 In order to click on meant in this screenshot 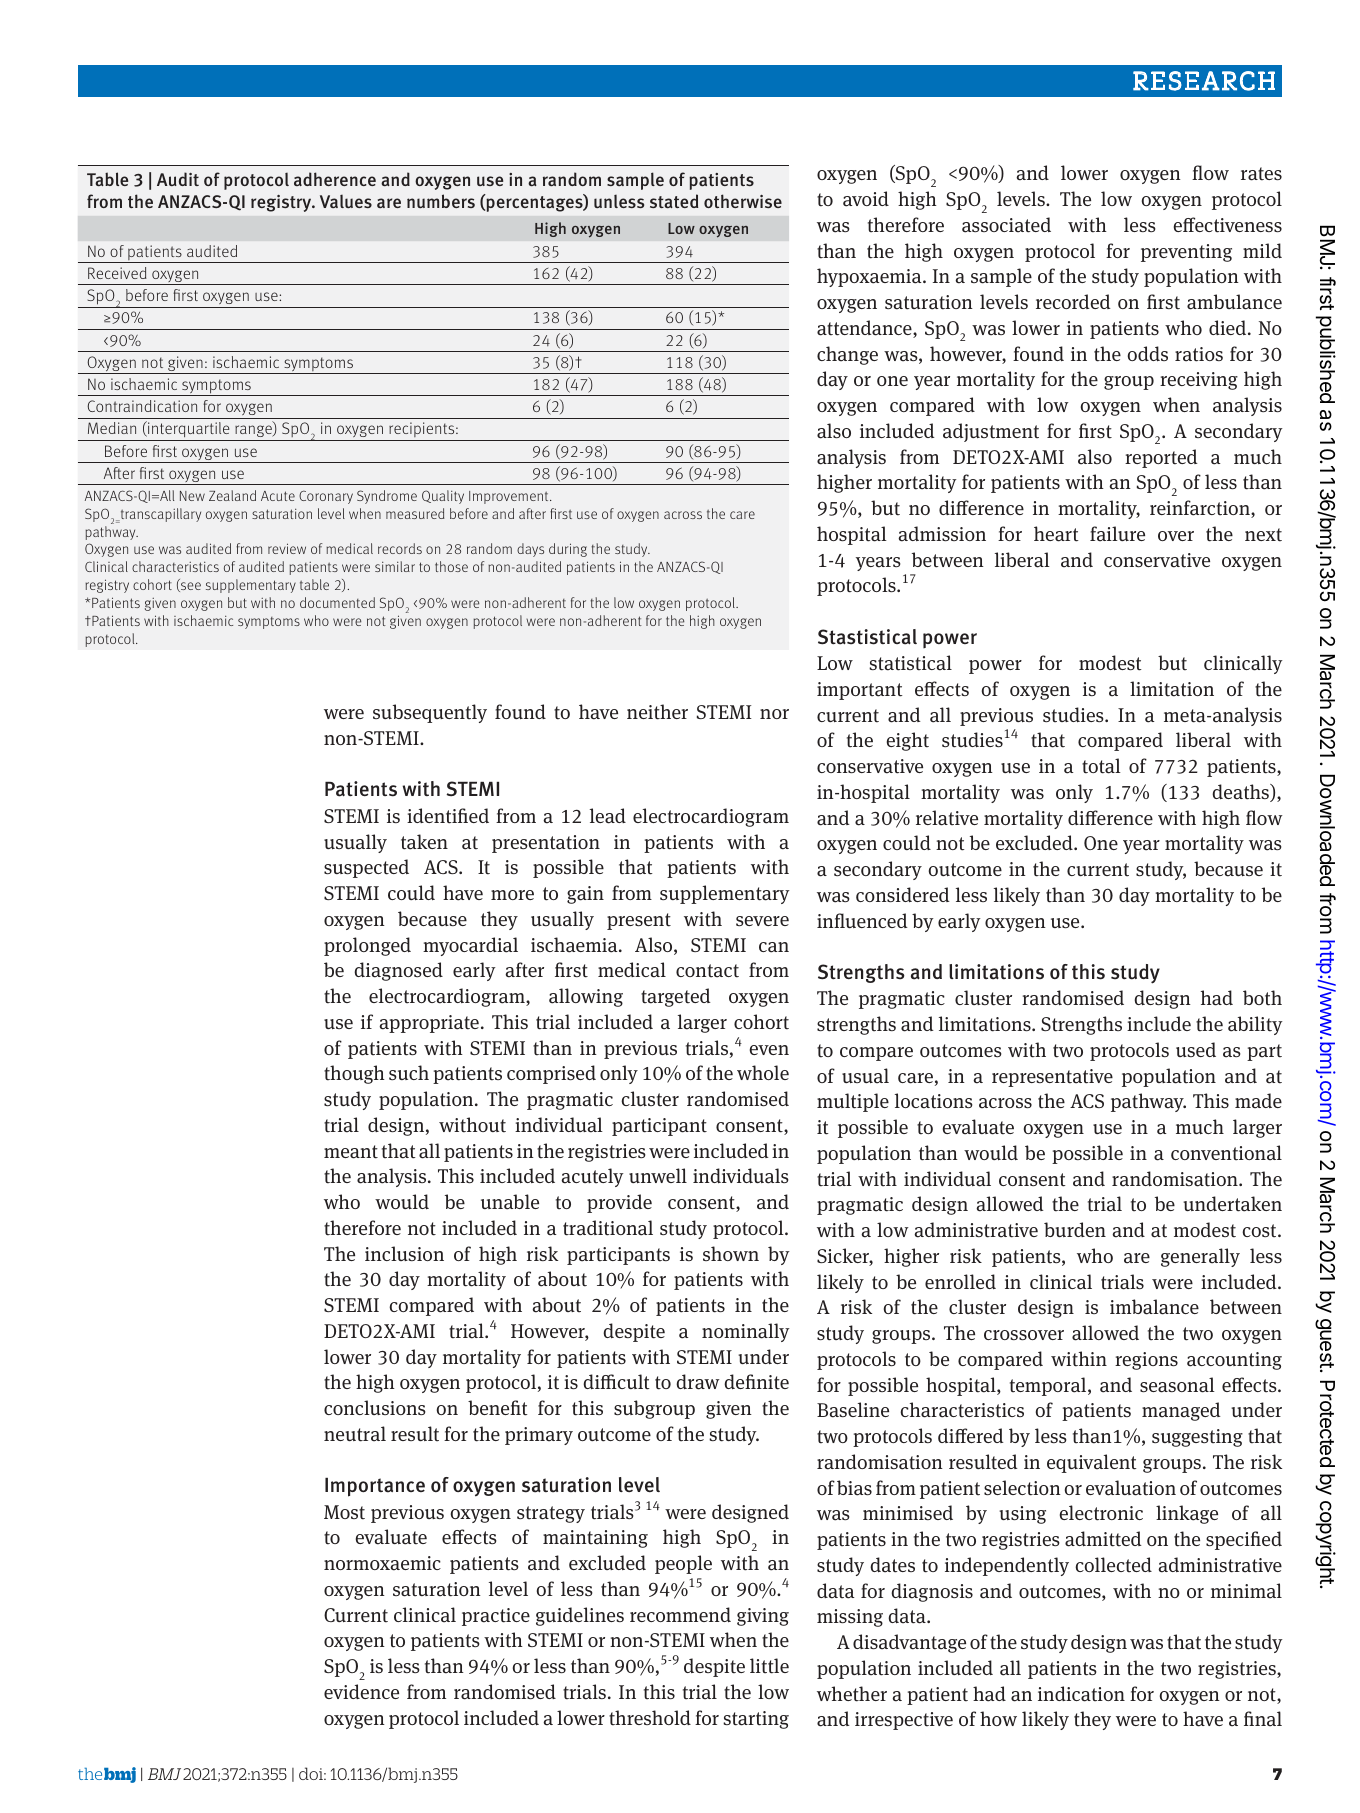, I will do `click(351, 1152)`.
